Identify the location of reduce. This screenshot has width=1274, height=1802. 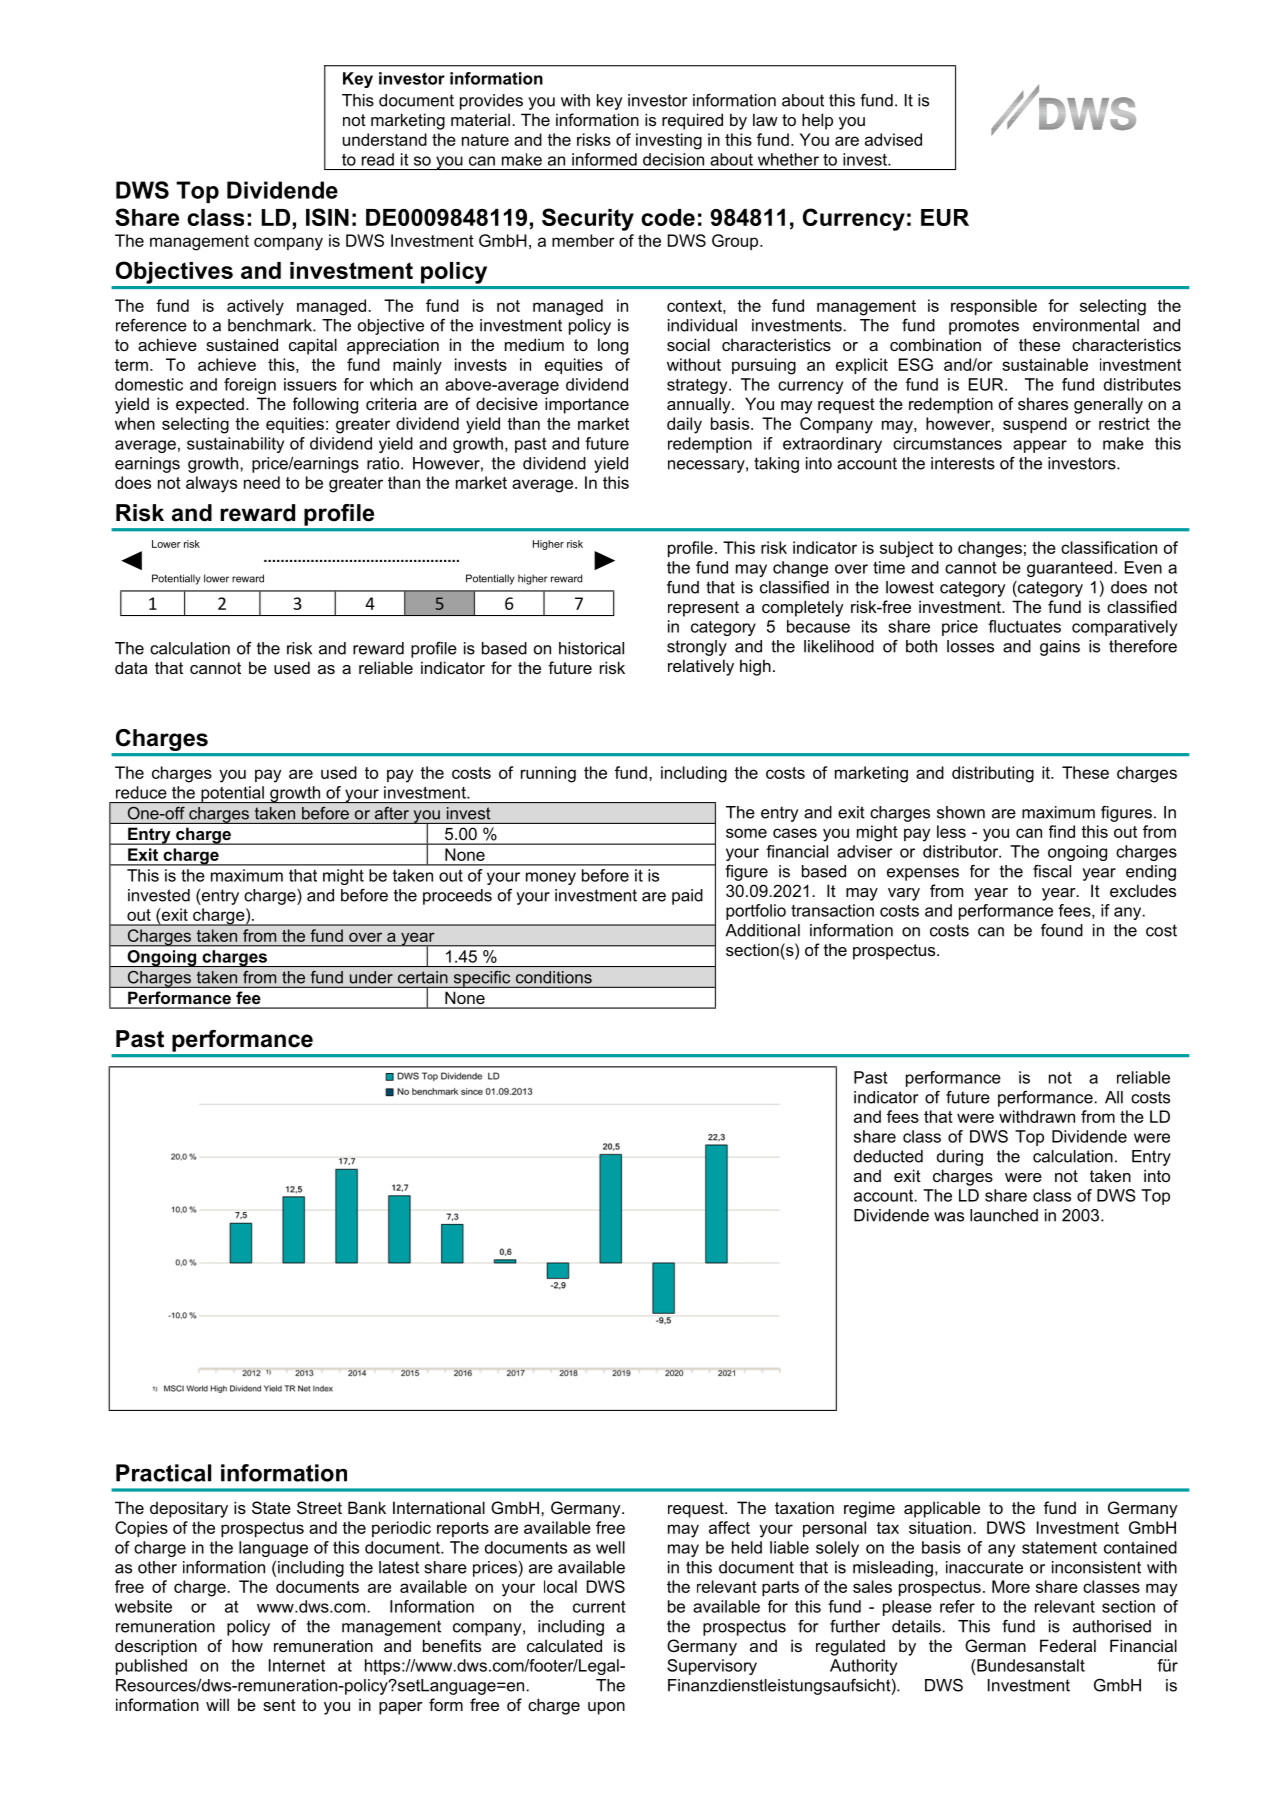
(141, 792).
